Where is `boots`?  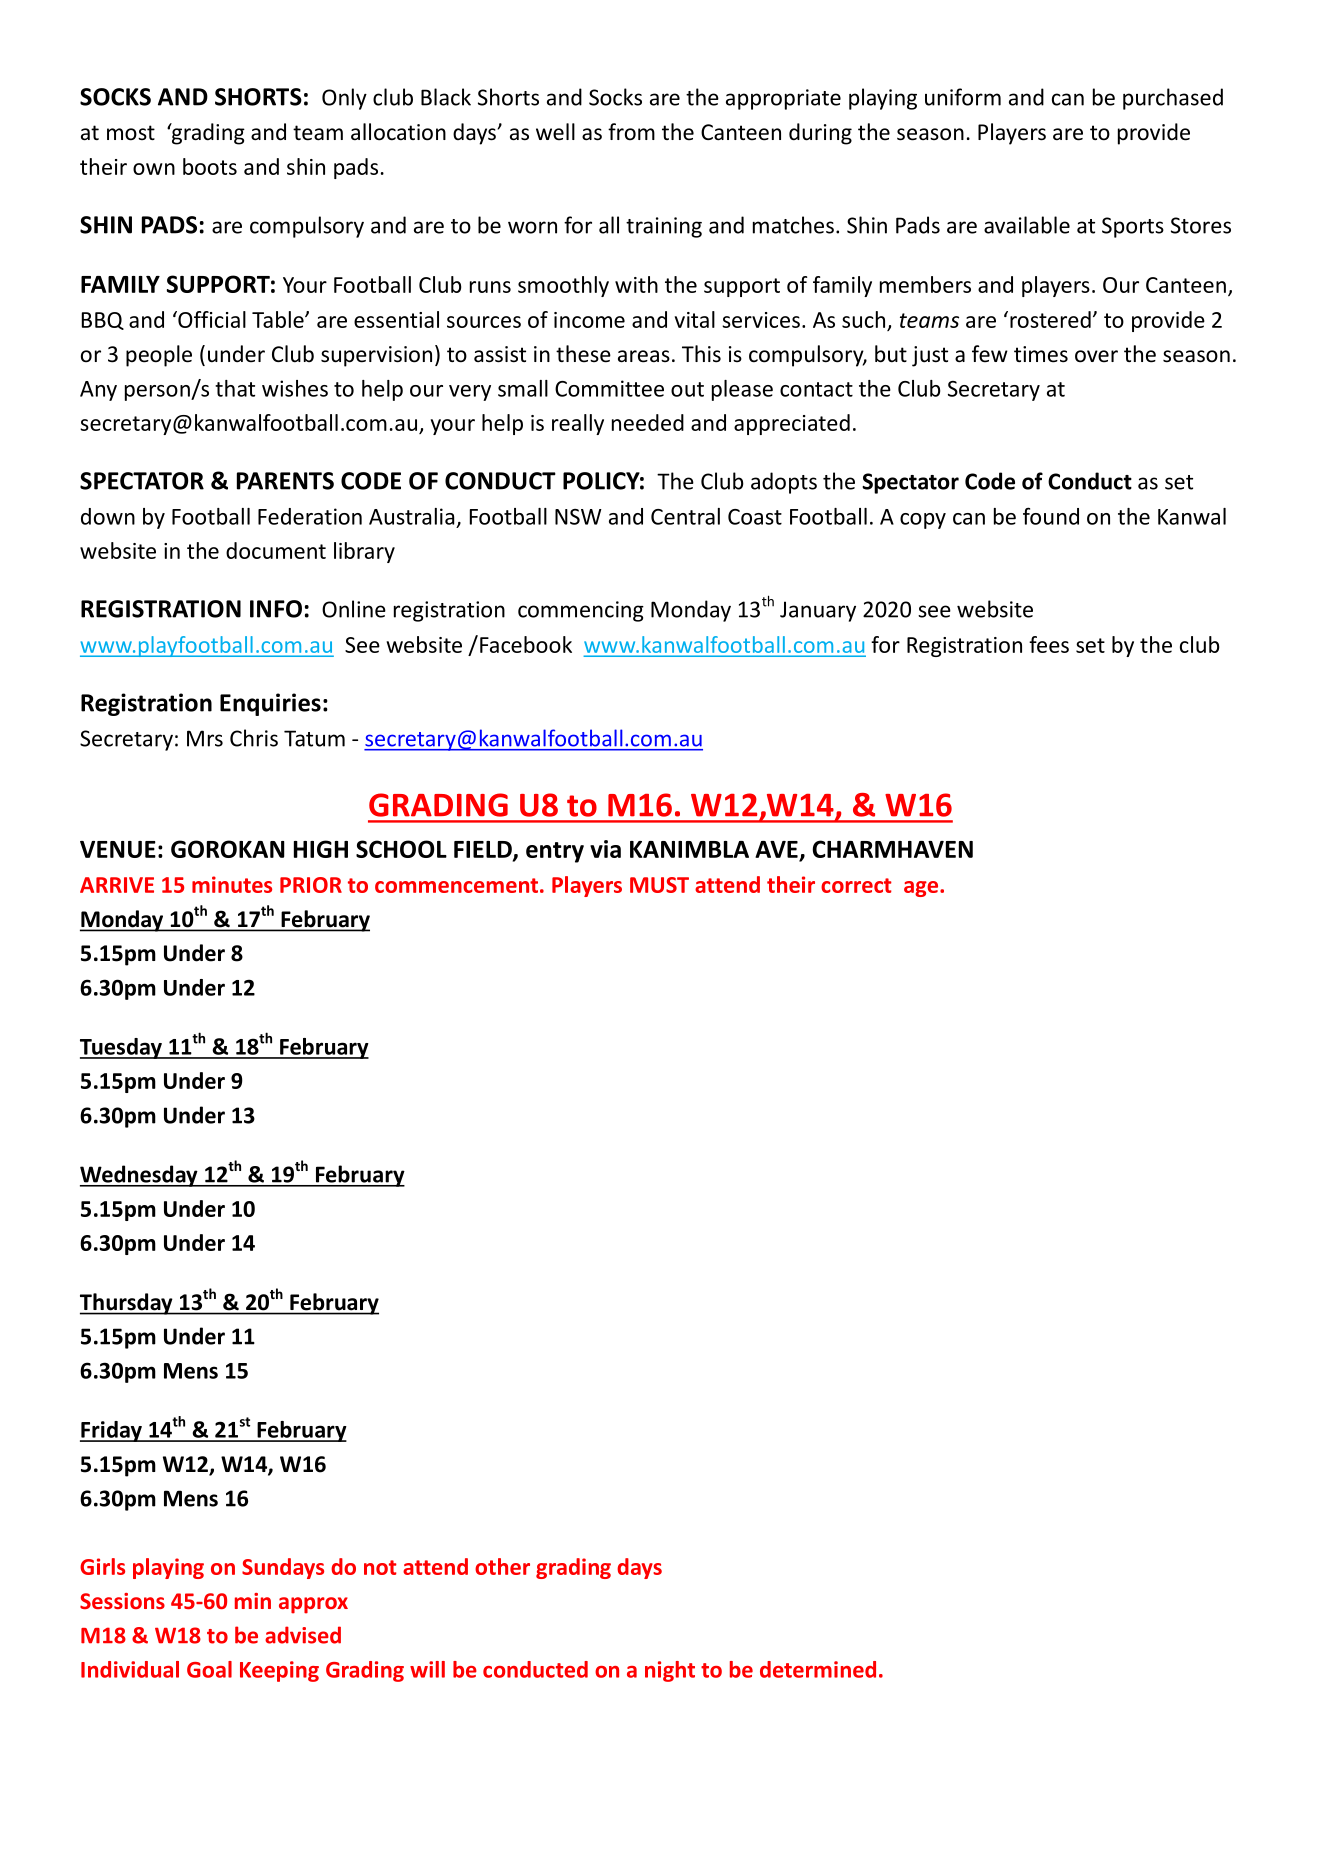 boots is located at coordinates (210, 166).
